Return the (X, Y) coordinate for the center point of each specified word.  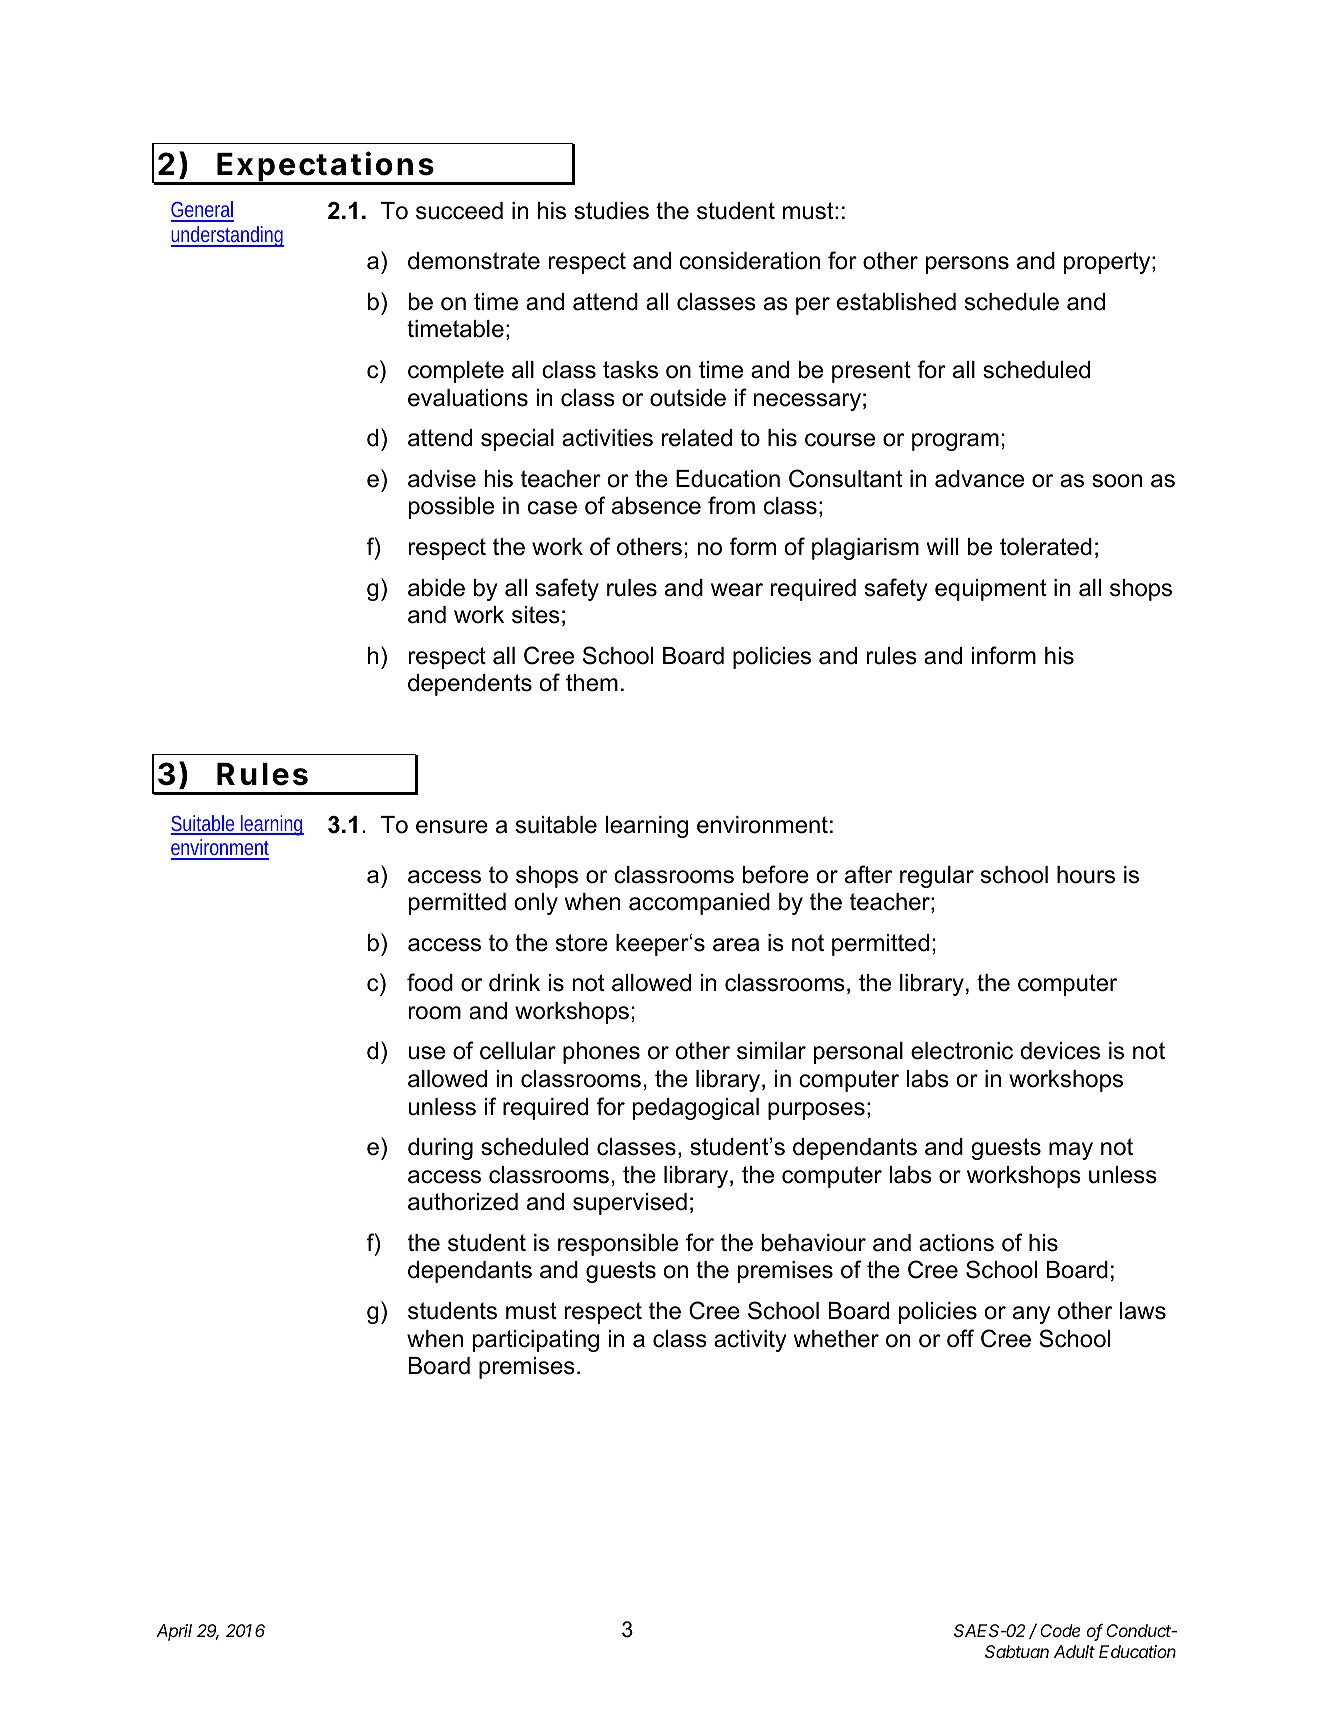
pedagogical (696, 1109)
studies (611, 211)
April (174, 1632)
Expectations (325, 167)
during (440, 1149)
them (592, 683)
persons (967, 265)
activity (750, 1341)
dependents (470, 685)
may (1071, 1151)
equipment (990, 590)
